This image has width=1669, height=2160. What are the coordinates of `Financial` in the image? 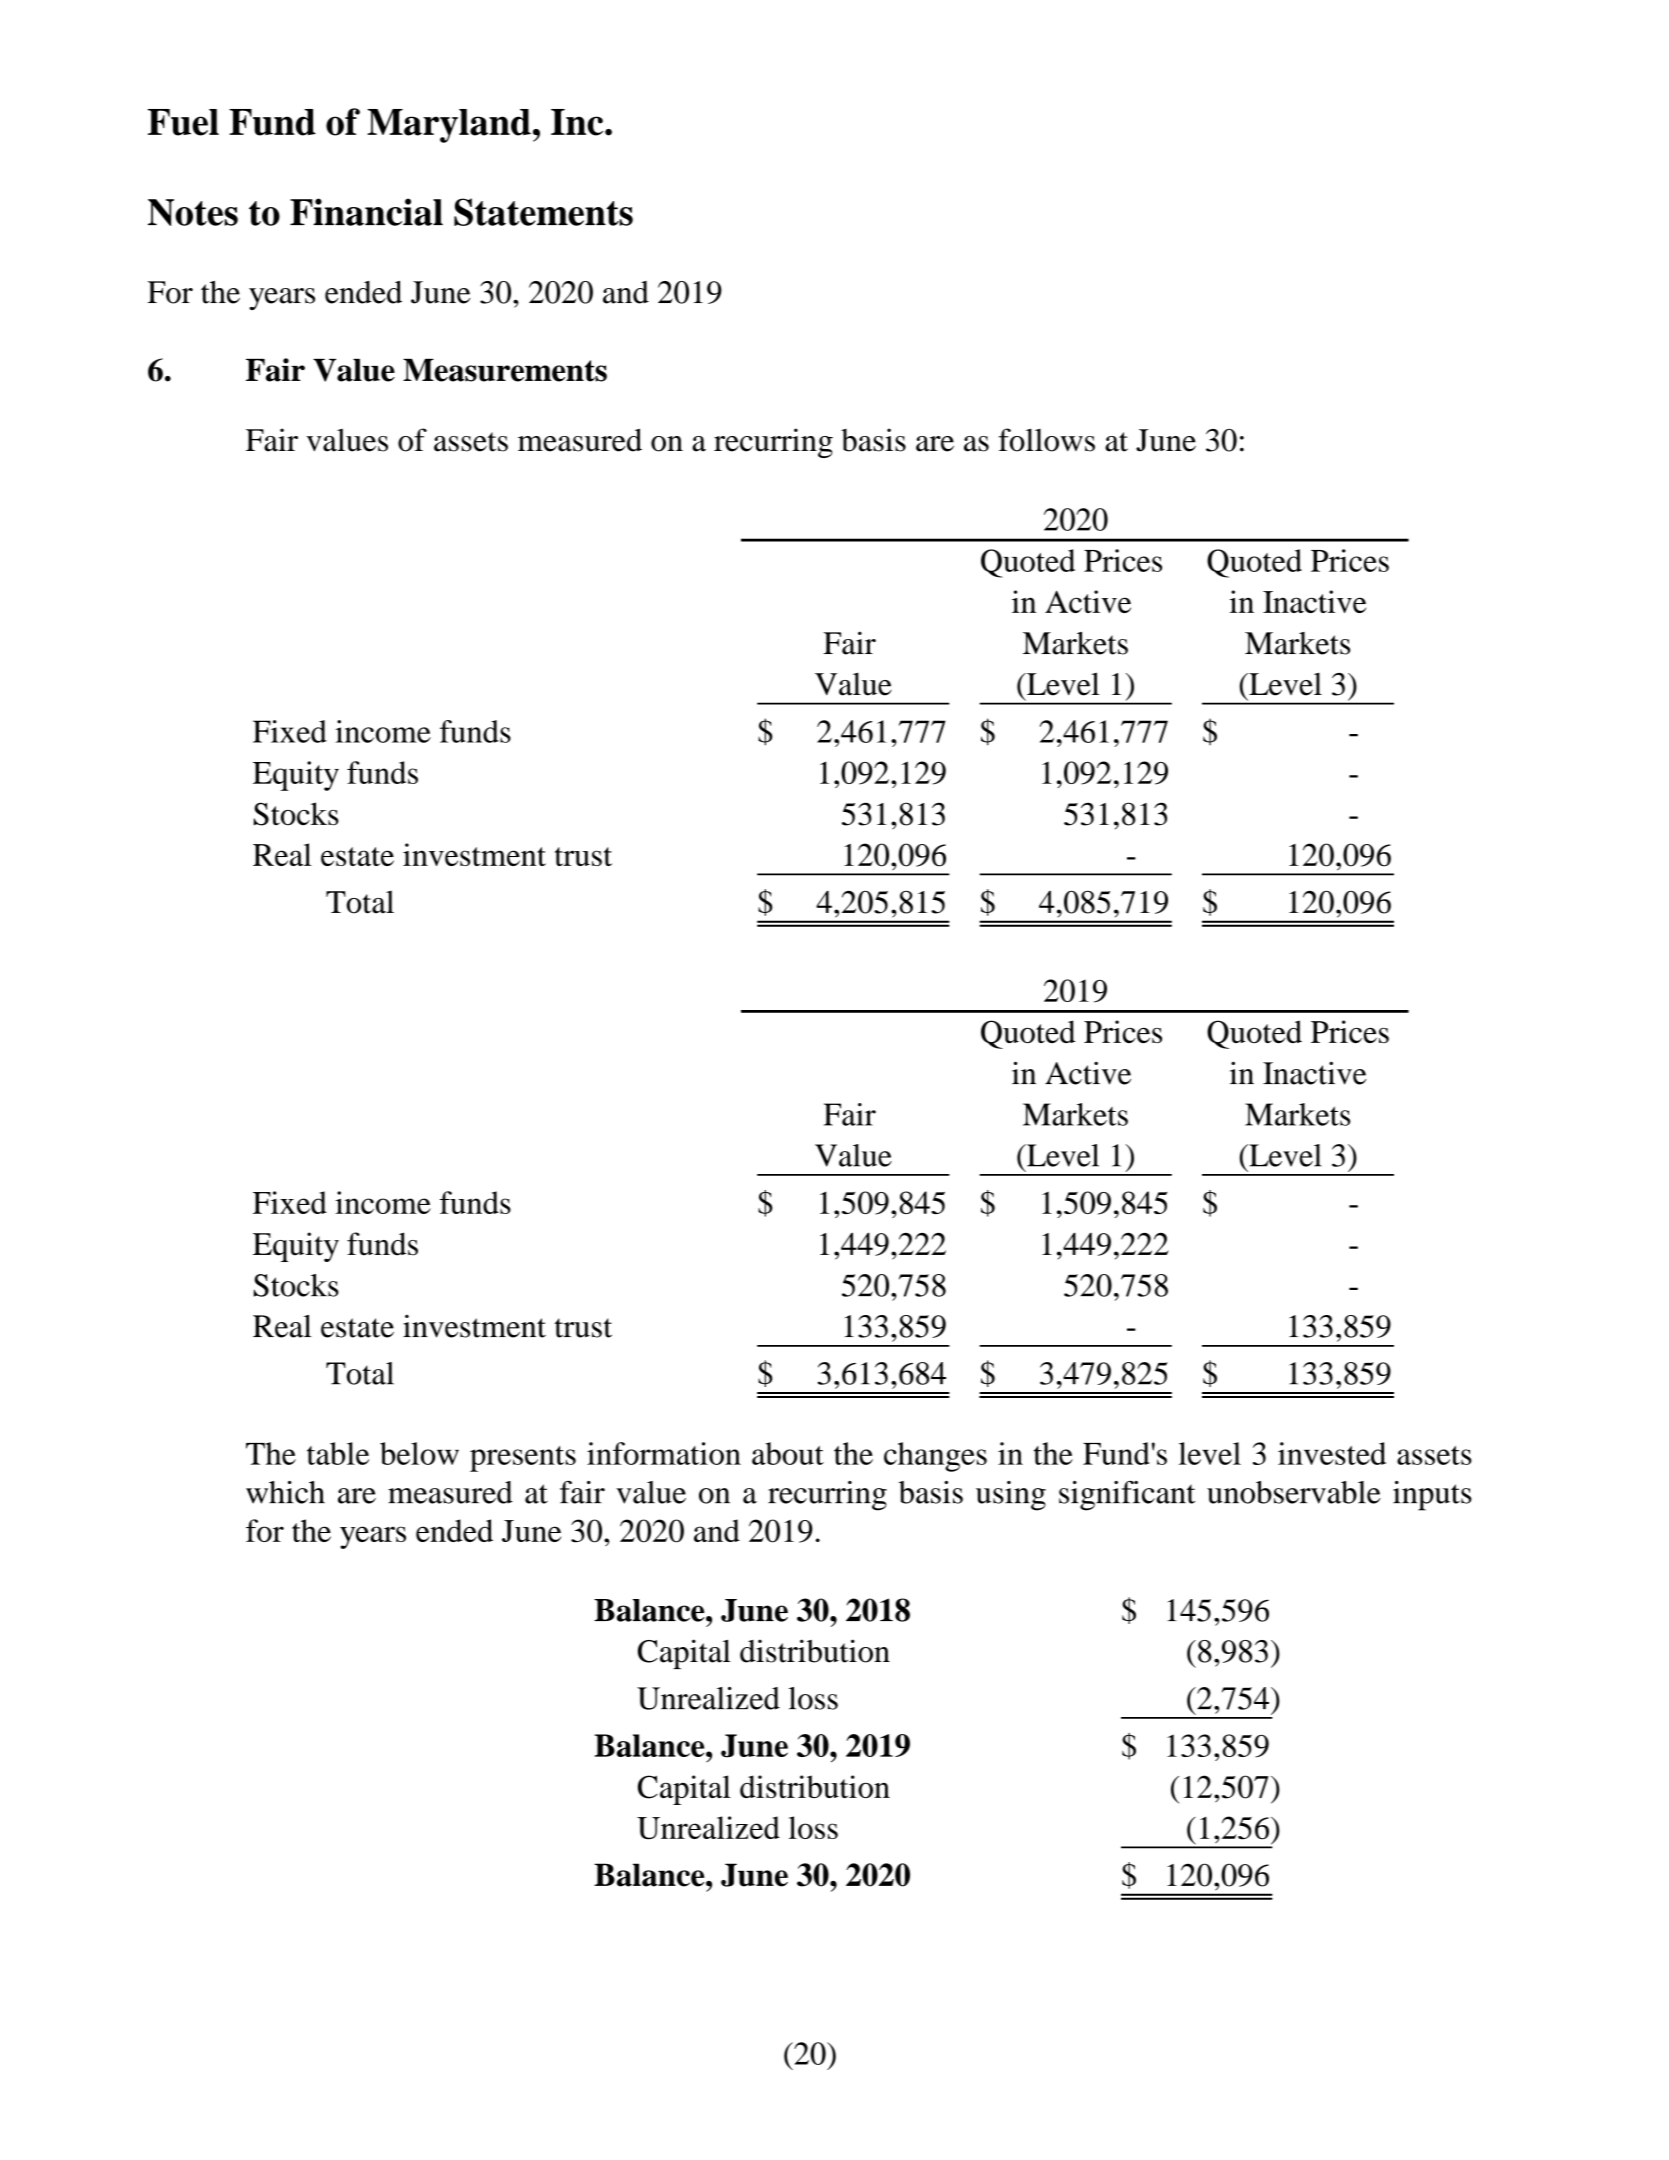 It's located at (366, 212).
